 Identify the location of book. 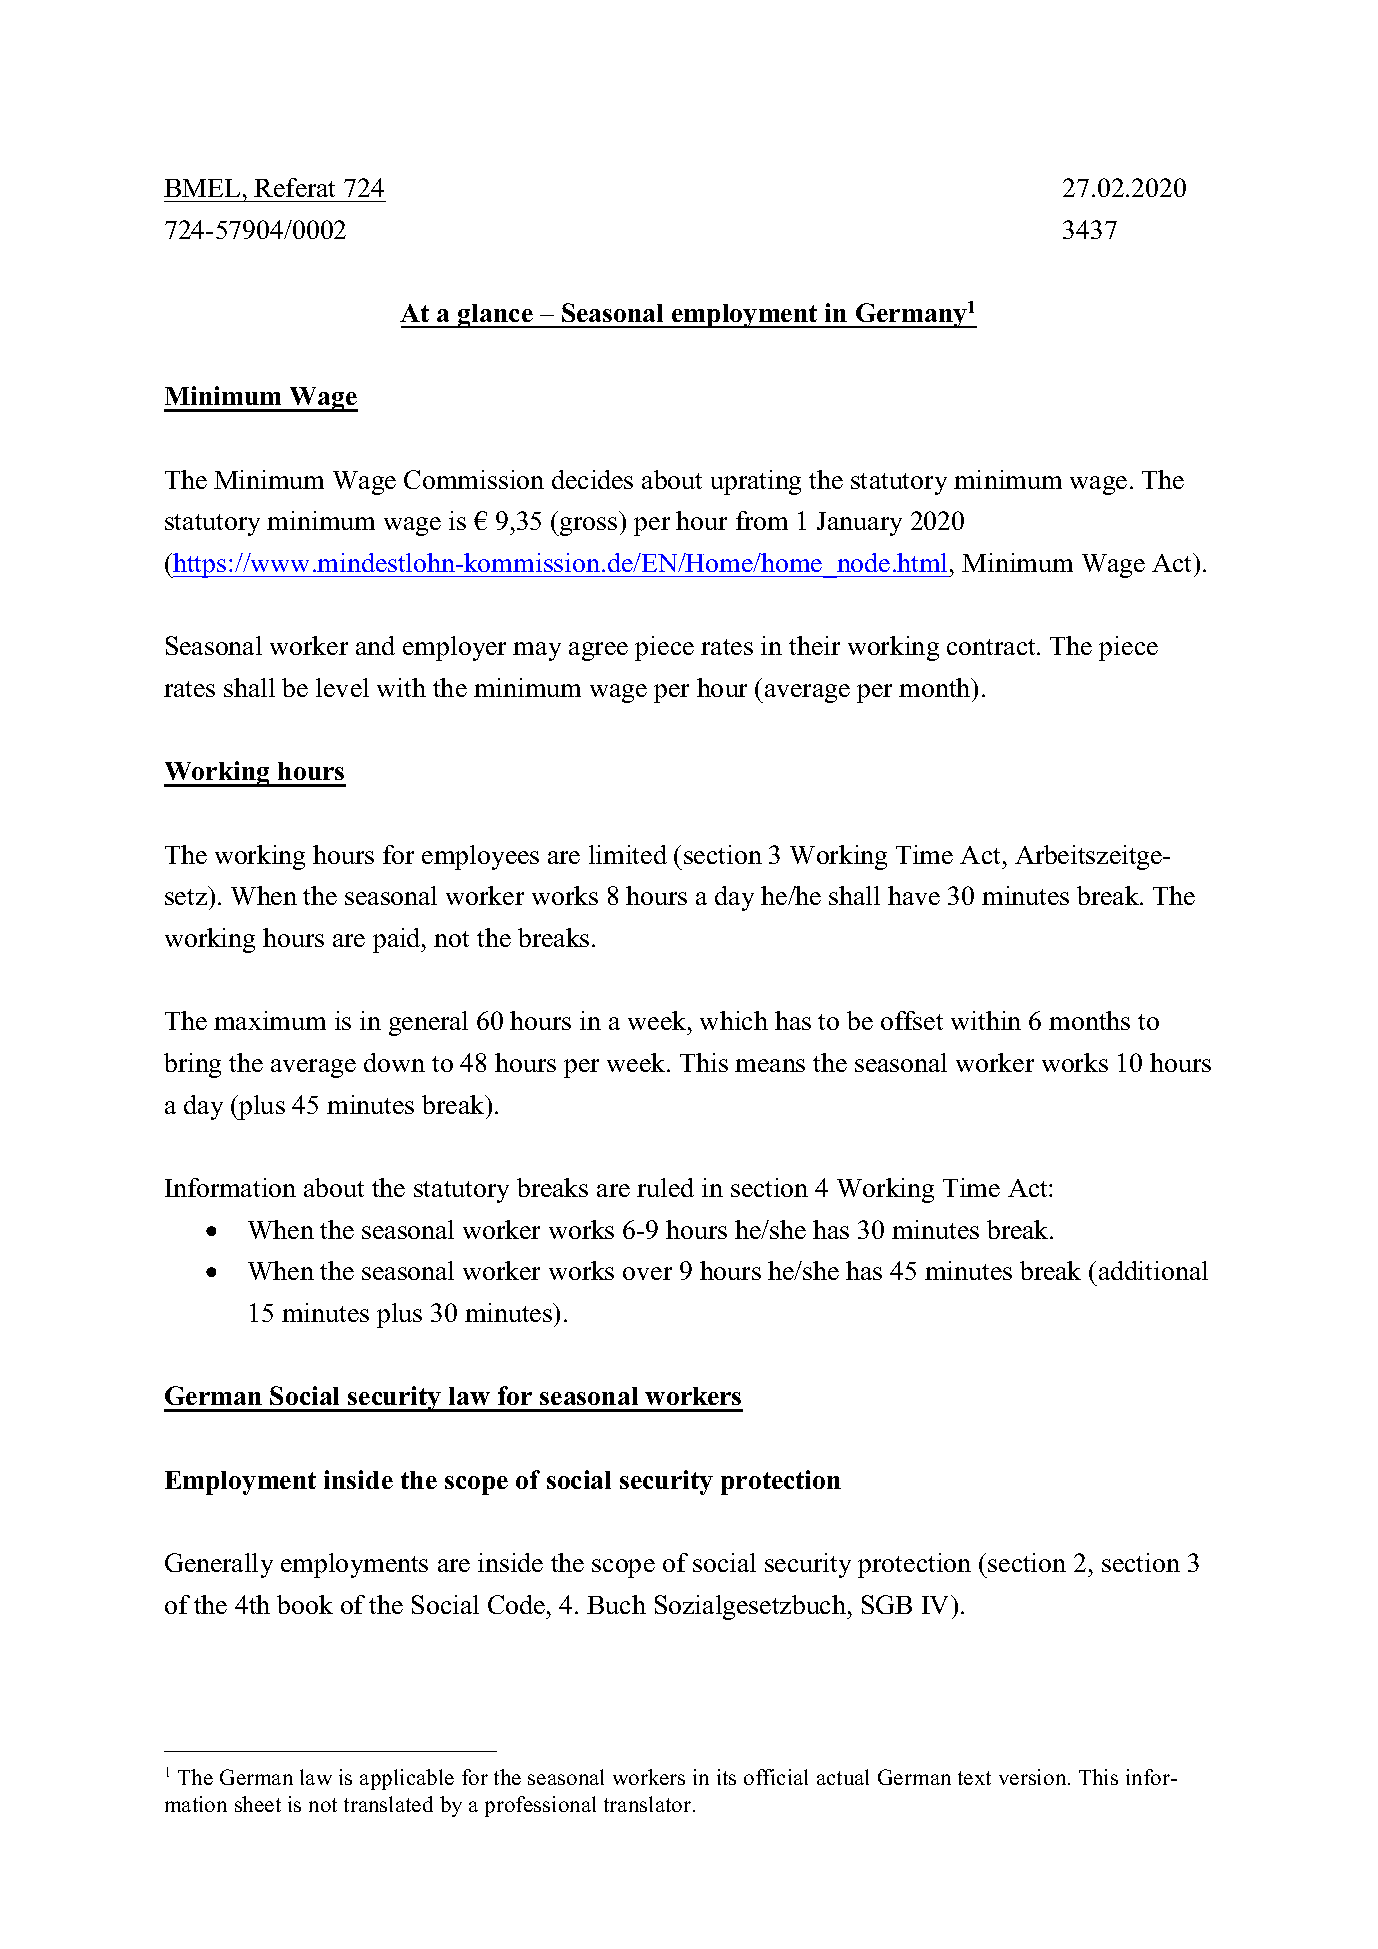
(305, 1604).
